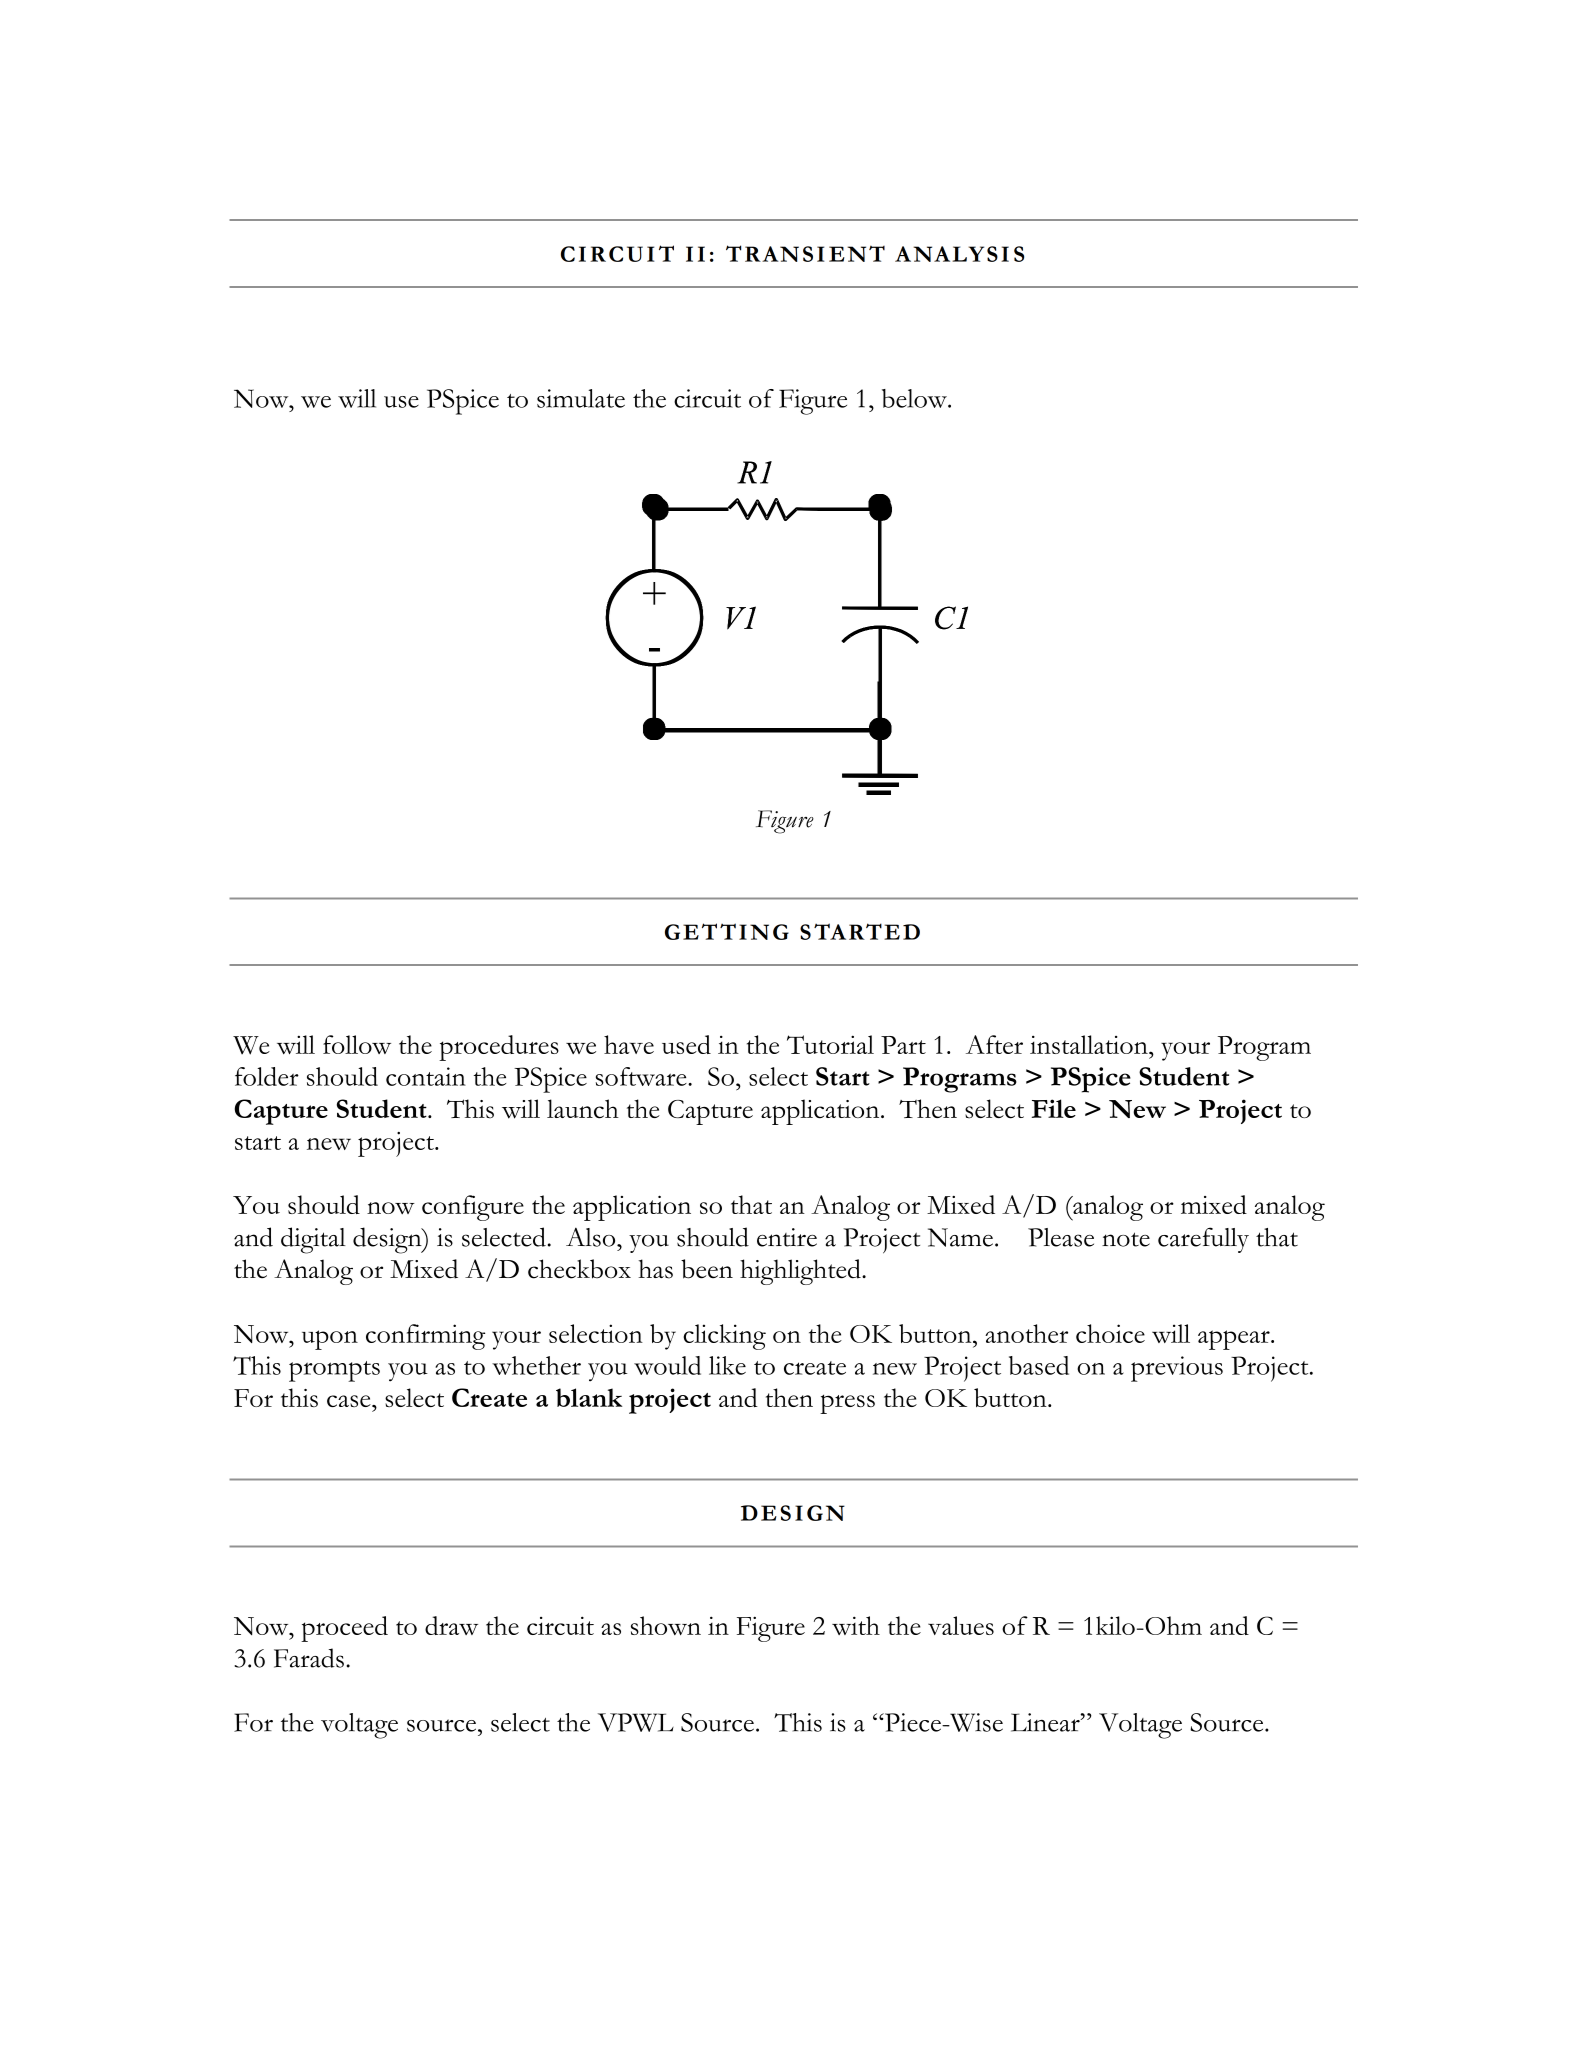  What do you see at coordinates (344, 1629) in the page?
I see `proceed` at bounding box center [344, 1629].
